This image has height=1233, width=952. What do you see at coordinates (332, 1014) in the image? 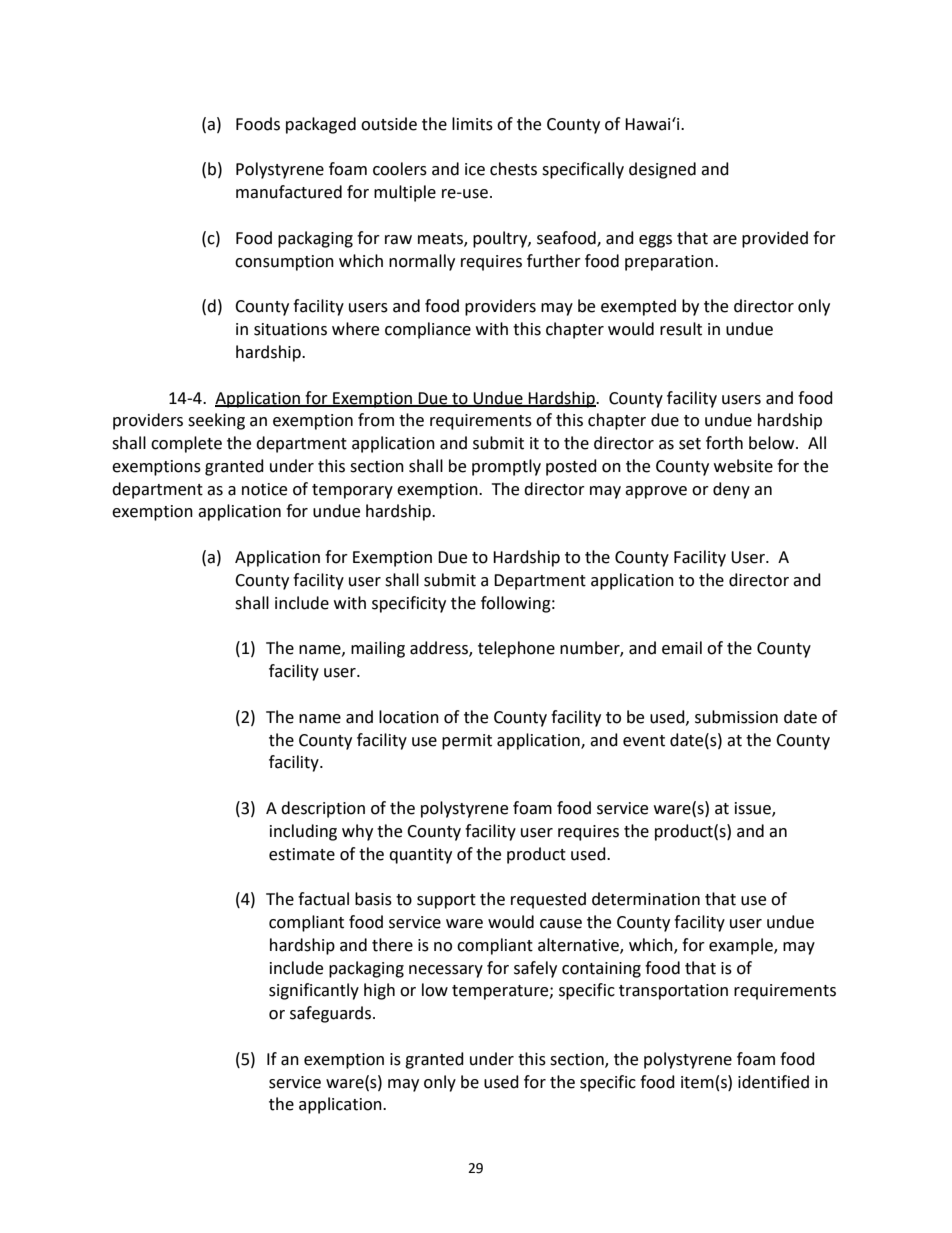
I see `safeguards` at bounding box center [332, 1014].
